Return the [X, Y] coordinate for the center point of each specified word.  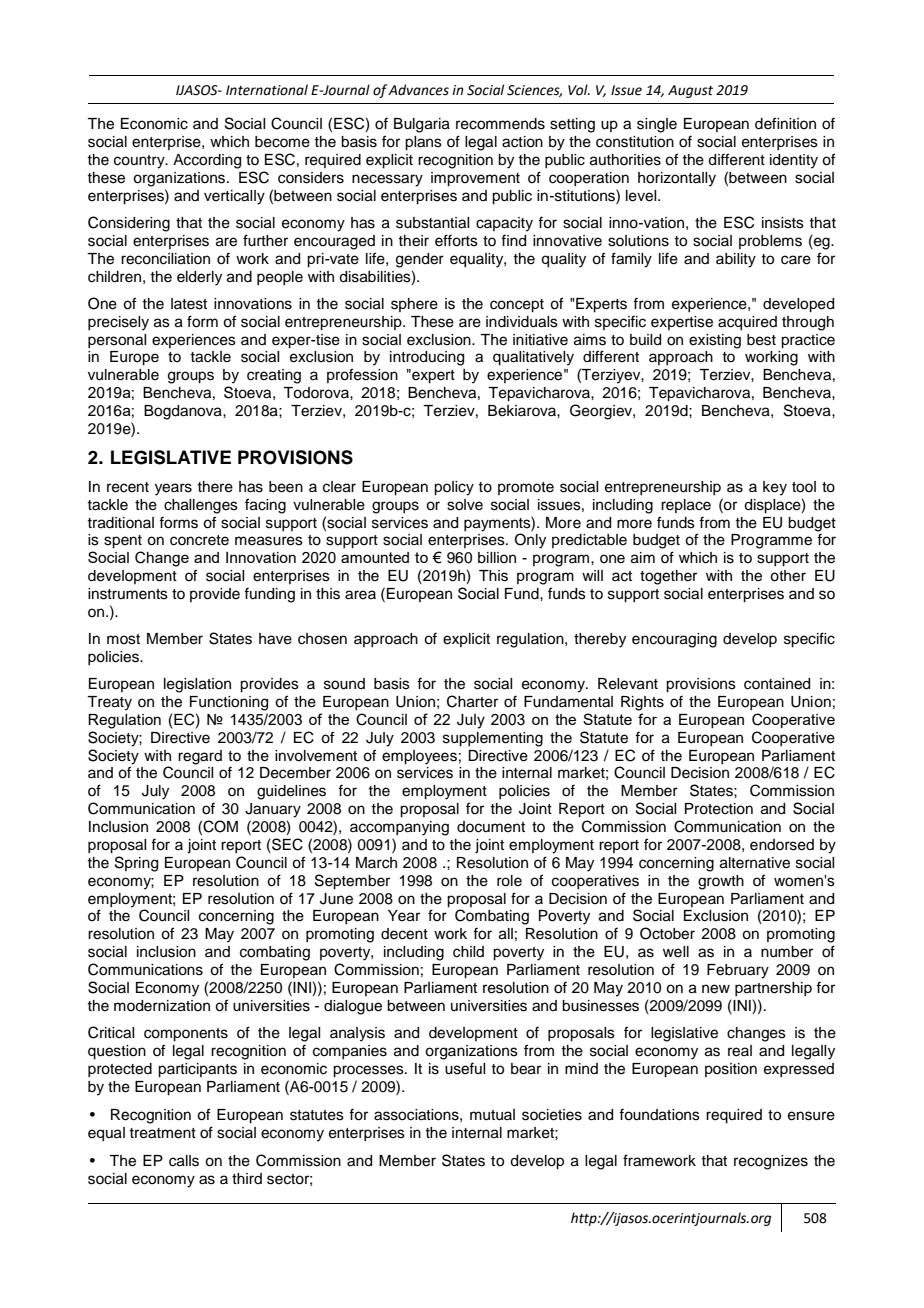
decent [404, 934]
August [690, 91]
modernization [162, 1006]
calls [184, 1161]
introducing [427, 358]
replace [686, 506]
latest [189, 304]
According [207, 161]
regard [200, 757]
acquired [747, 323]
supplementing [493, 739]
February [738, 971]
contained [777, 684]
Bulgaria [422, 125]
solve [465, 505]
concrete [199, 540]
